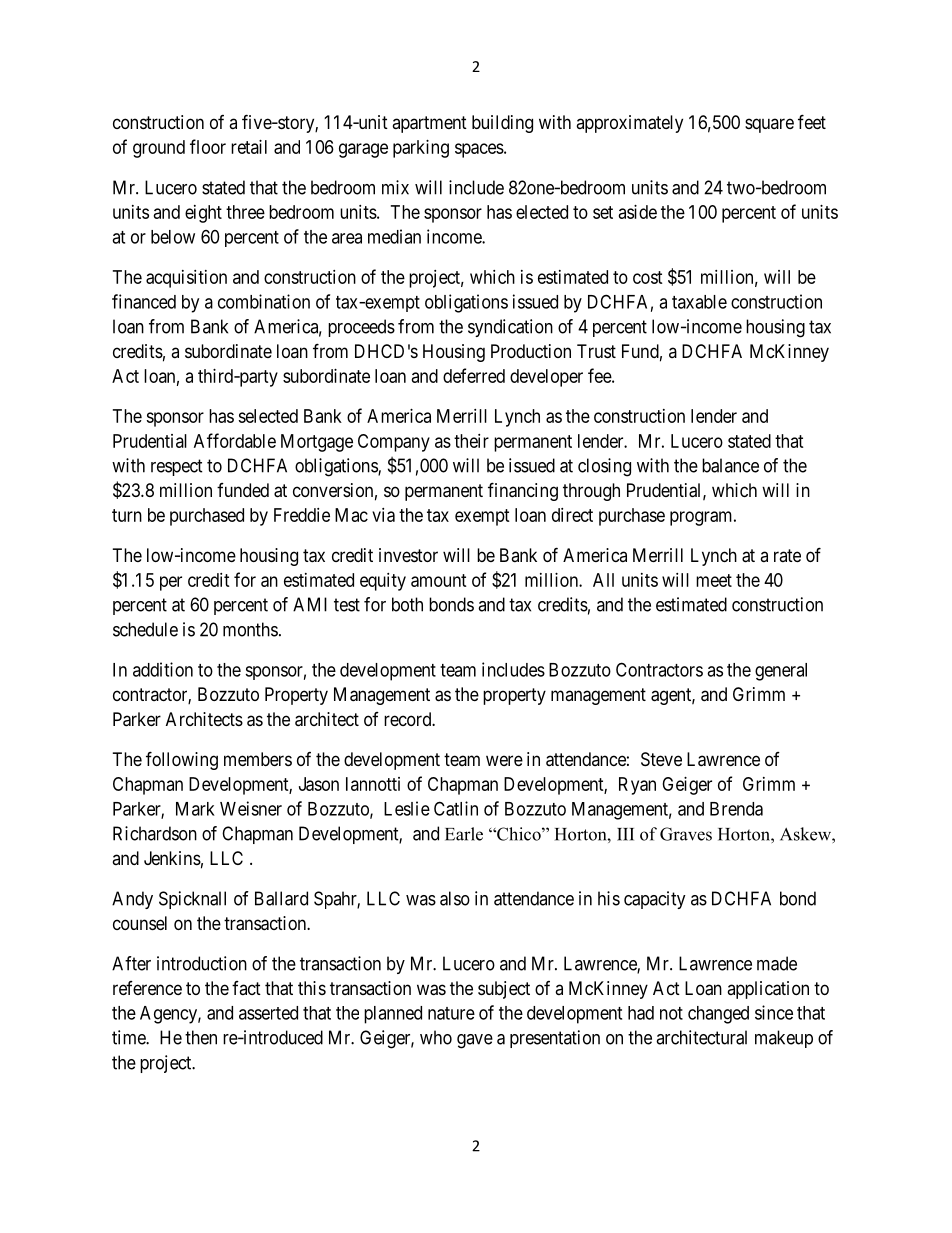 This document has height=1233, width=952. Describe the element at coordinates (208, 146) in the document. I see `floor` at that location.
